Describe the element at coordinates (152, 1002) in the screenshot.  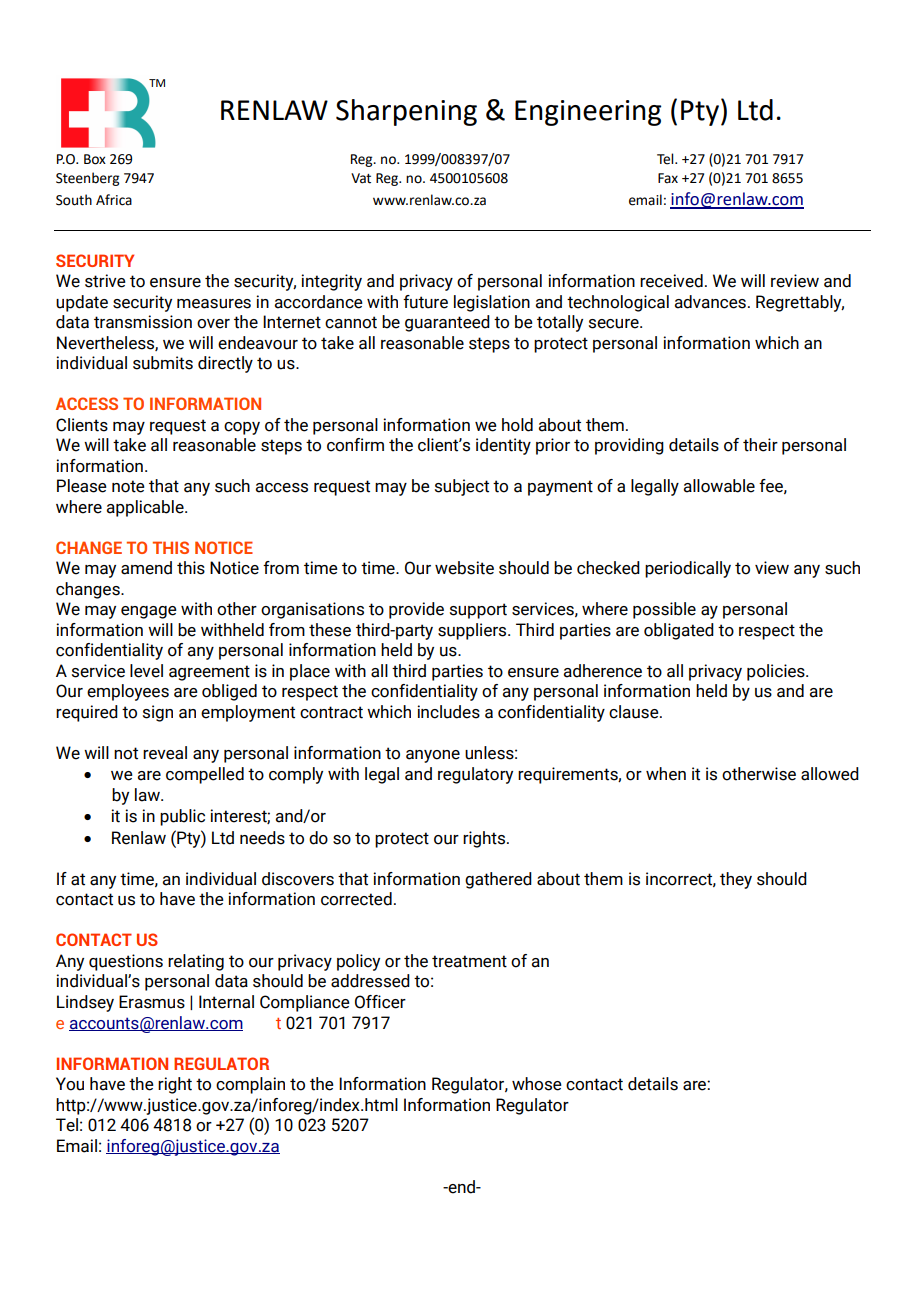
I see `Erasmus` at that location.
